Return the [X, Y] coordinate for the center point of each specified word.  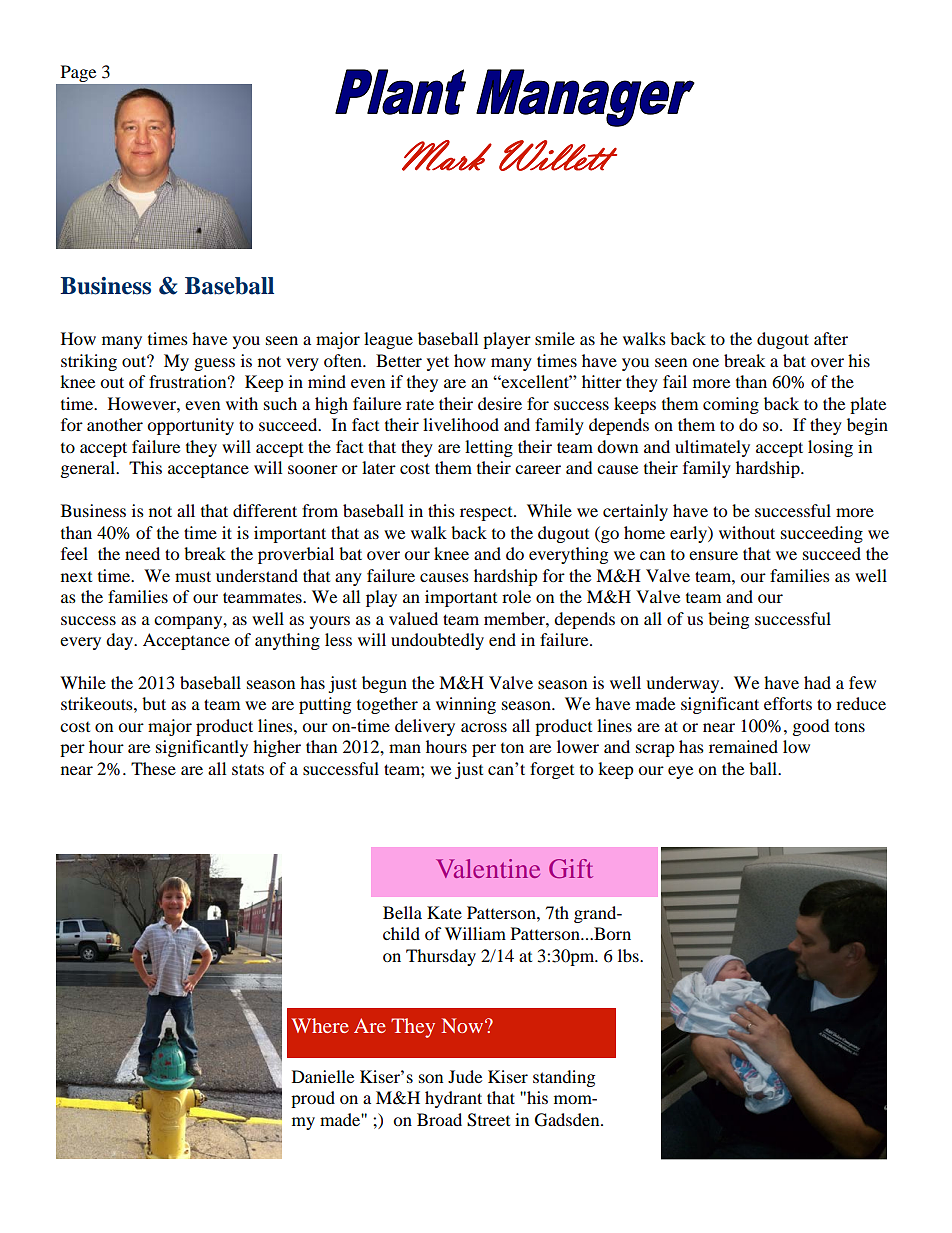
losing [830, 448]
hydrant [453, 1099]
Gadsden [568, 1120]
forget [552, 770]
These [153, 768]
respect [487, 514]
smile [555, 338]
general [89, 469]
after [831, 338]
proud [313, 1099]
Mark [447, 155]
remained [743, 746]
